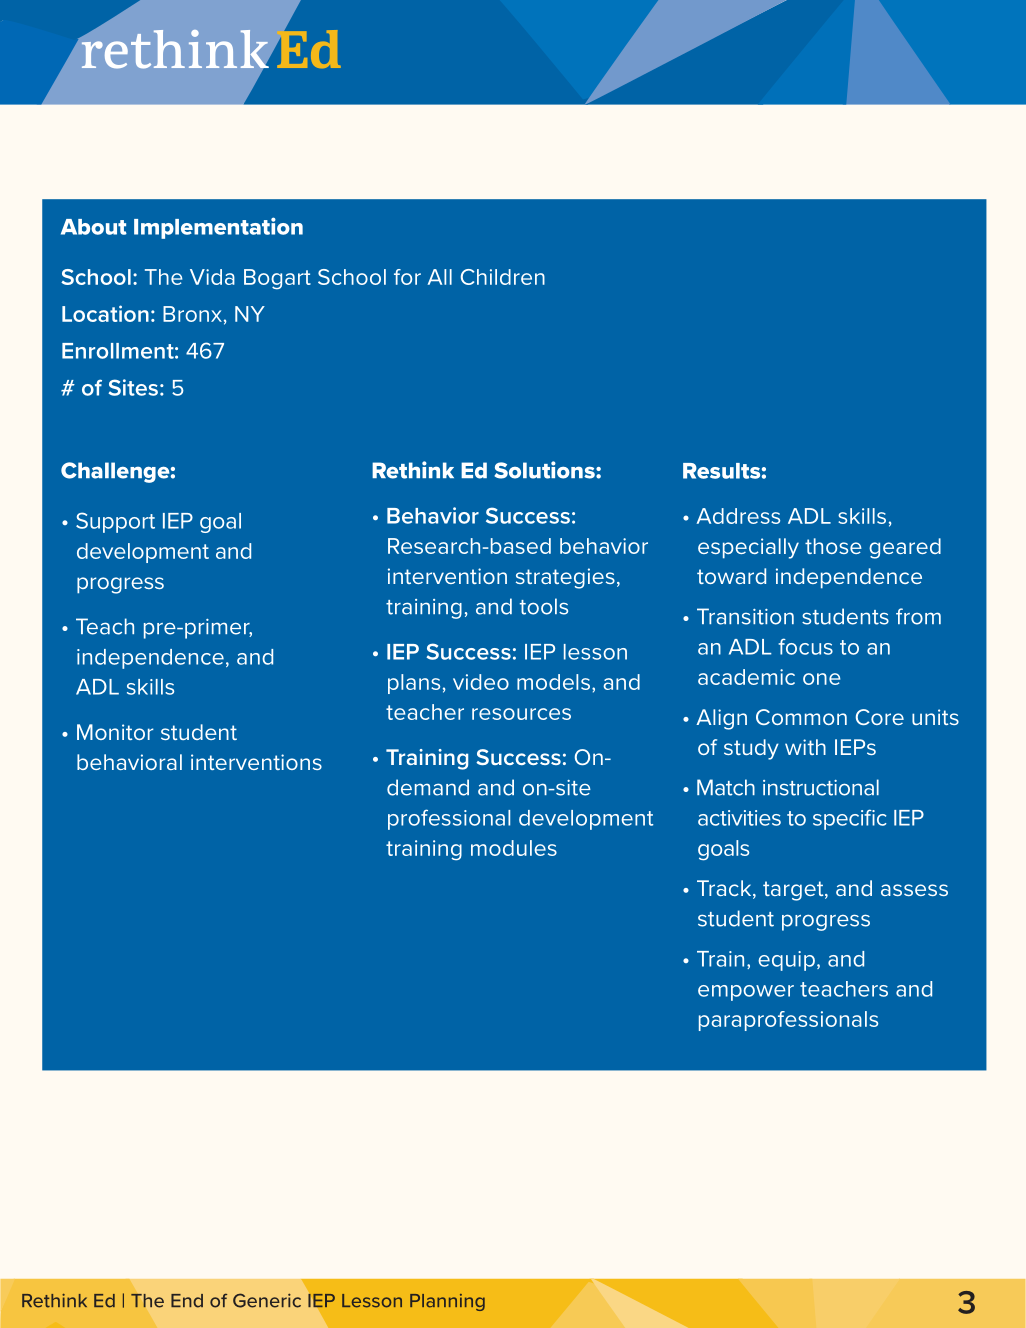 The height and width of the screenshot is (1328, 1026). Describe the element at coordinates (738, 516) in the screenshot. I see `Address` at that location.
